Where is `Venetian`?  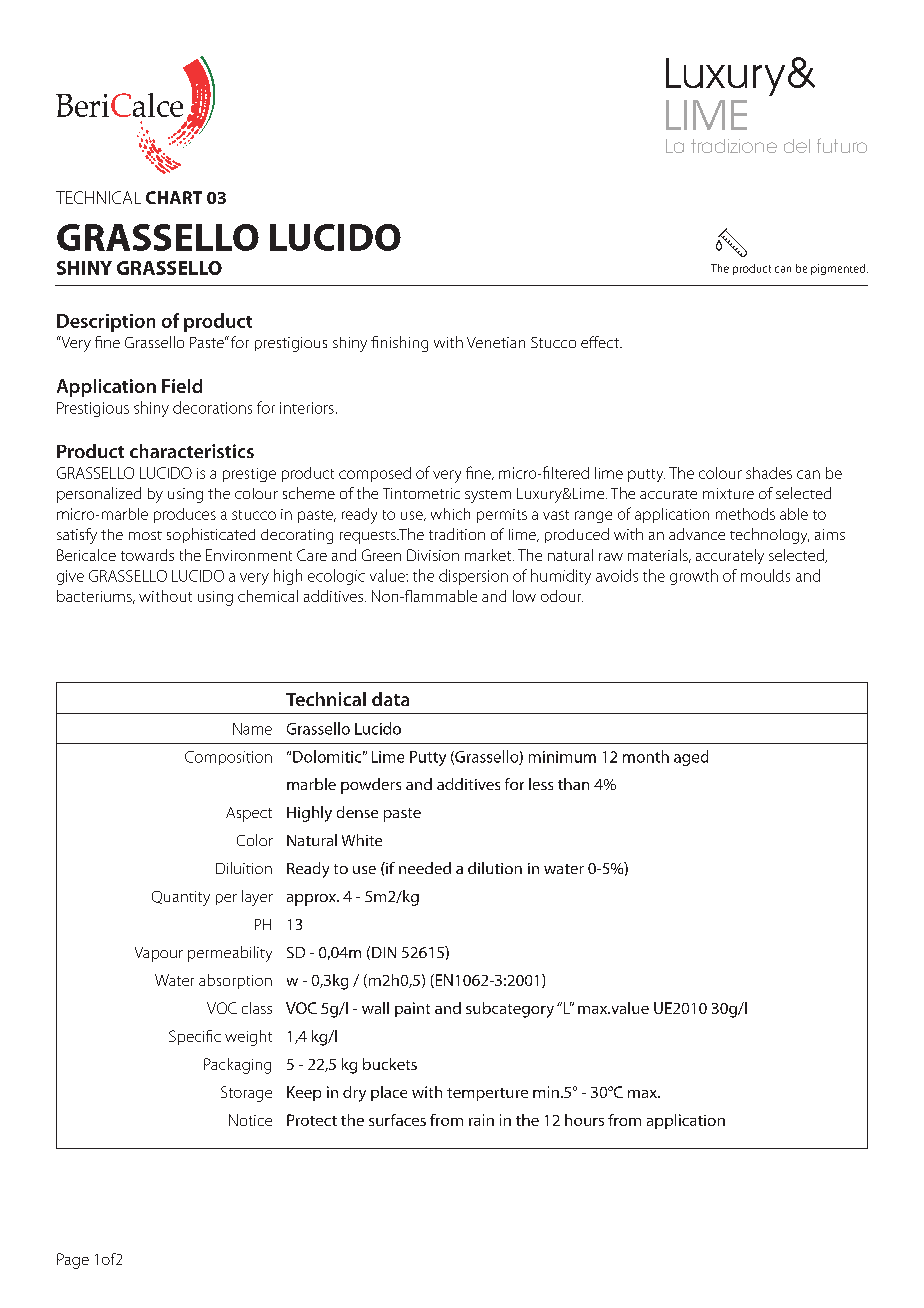
Venetian is located at coordinates (496, 342).
